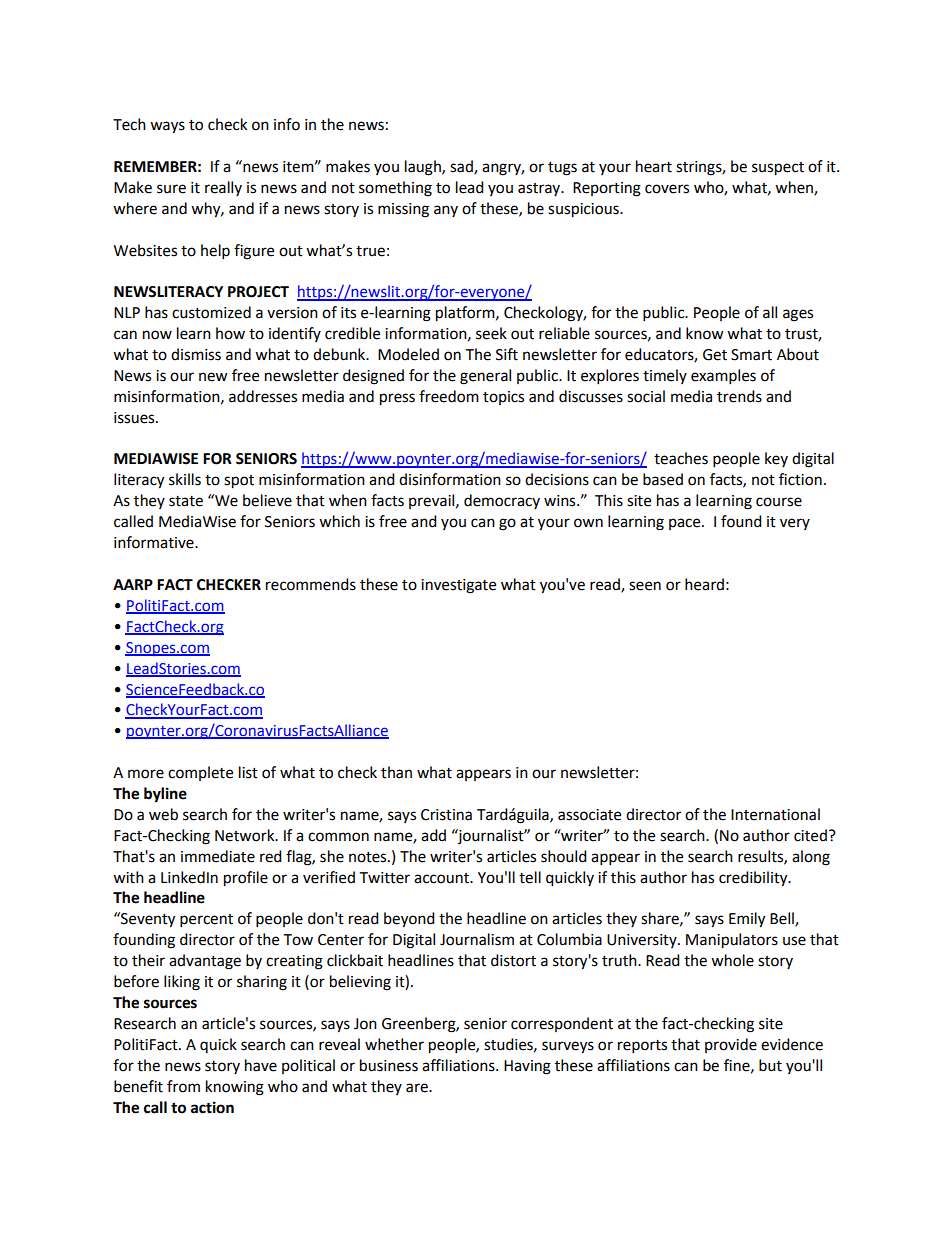 This page has width=952, height=1233. What do you see at coordinates (754, 879) in the page?
I see `credibility` at bounding box center [754, 879].
